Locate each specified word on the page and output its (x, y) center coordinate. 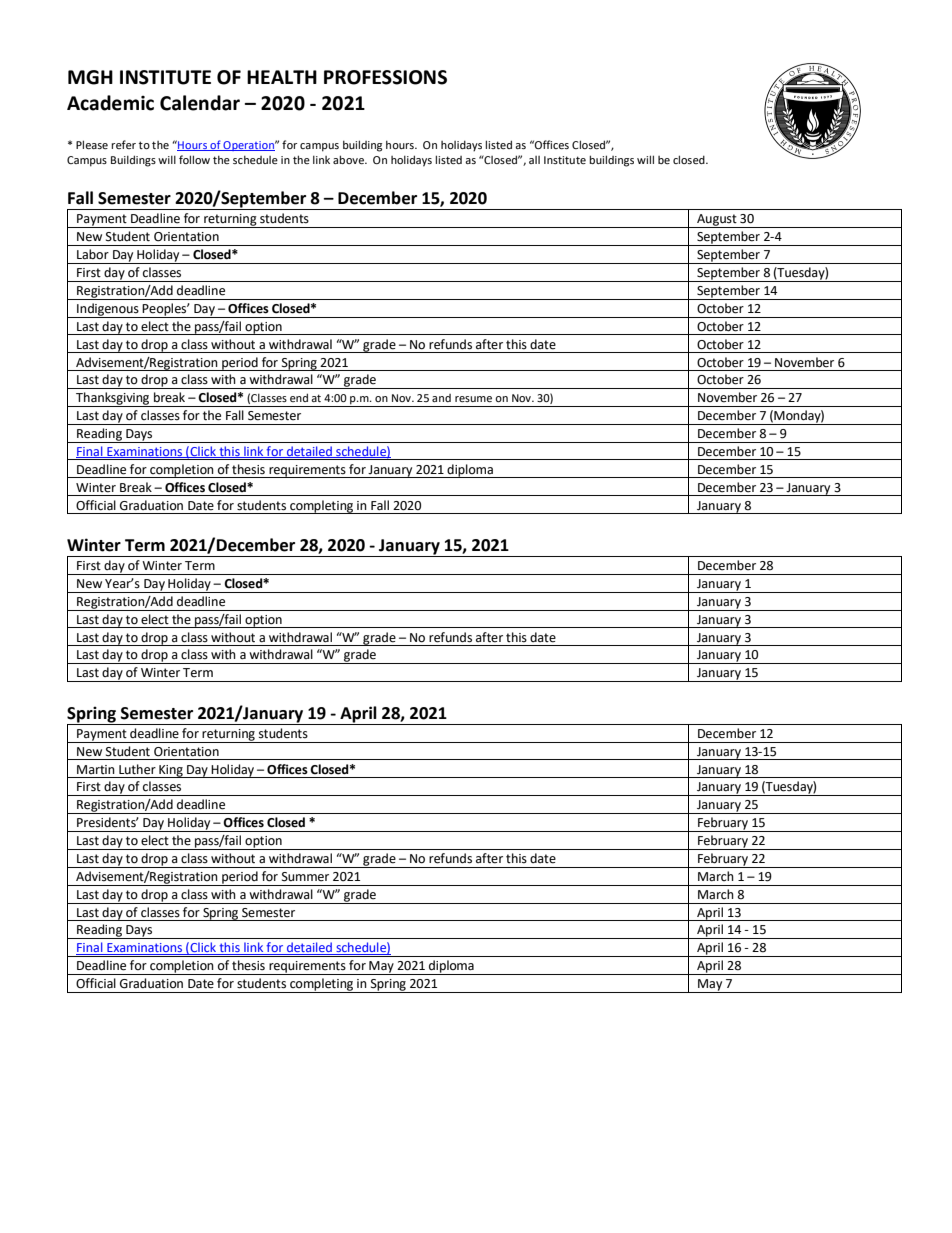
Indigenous (108, 310)
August (717, 221)
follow (194, 159)
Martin (96, 769)
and (441, 398)
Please (92, 144)
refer (123, 144)
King (171, 771)
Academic (110, 103)
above (349, 159)
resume (473, 399)
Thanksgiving (113, 399)
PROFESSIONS (385, 77)
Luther (137, 769)
